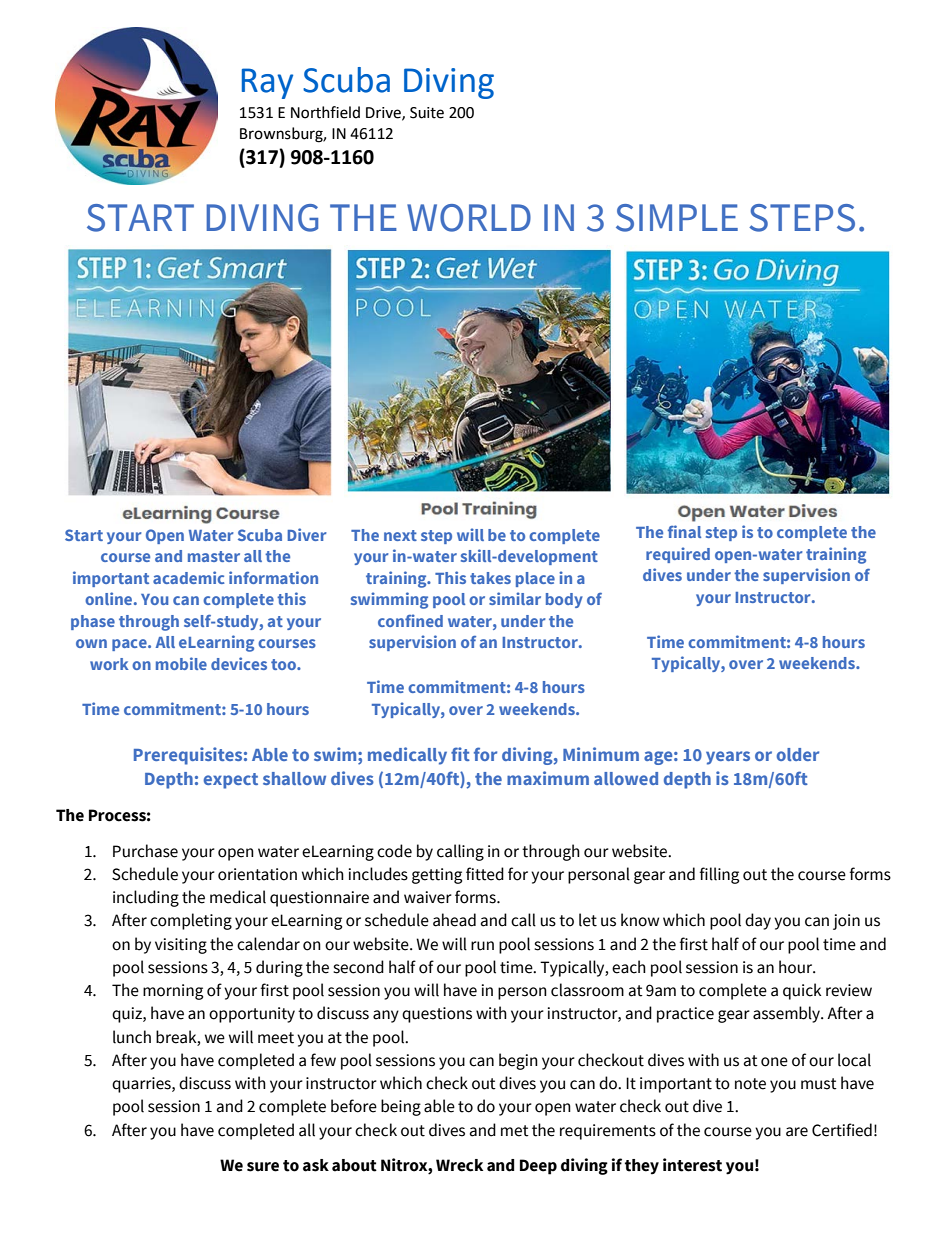 The width and height of the page is (952, 1233). Describe the element at coordinates (677, 218) in the page. I see `SIMPLE` at that location.
